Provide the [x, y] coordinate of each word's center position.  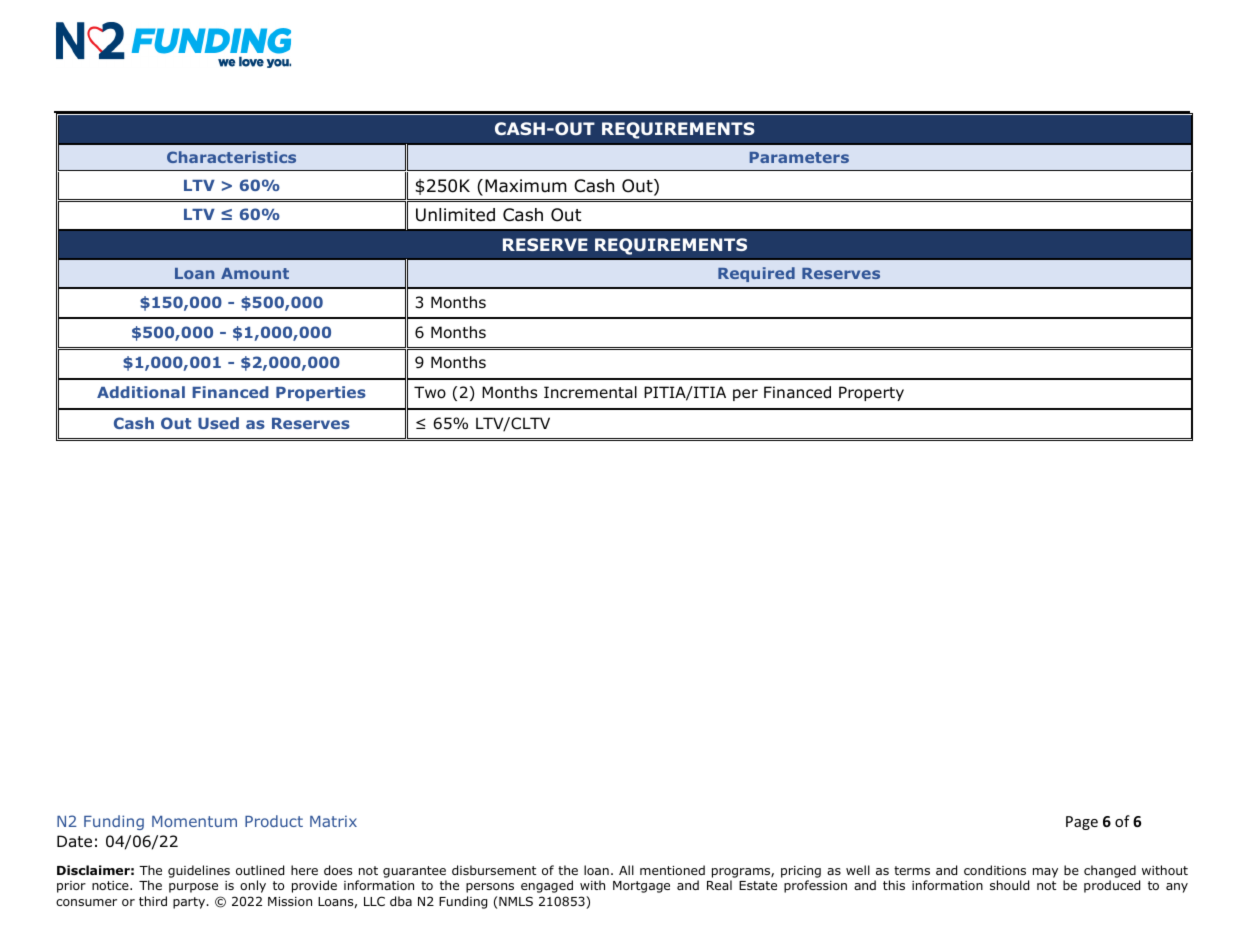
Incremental [590, 392]
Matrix [333, 821]
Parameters [799, 157]
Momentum [194, 821]
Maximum [526, 186]
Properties [321, 393]
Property [871, 393]
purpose [193, 888]
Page [1082, 823]
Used [218, 423]
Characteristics [231, 157]
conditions [995, 870]
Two [430, 392]
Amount [255, 273]
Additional [141, 392]
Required [756, 274]
